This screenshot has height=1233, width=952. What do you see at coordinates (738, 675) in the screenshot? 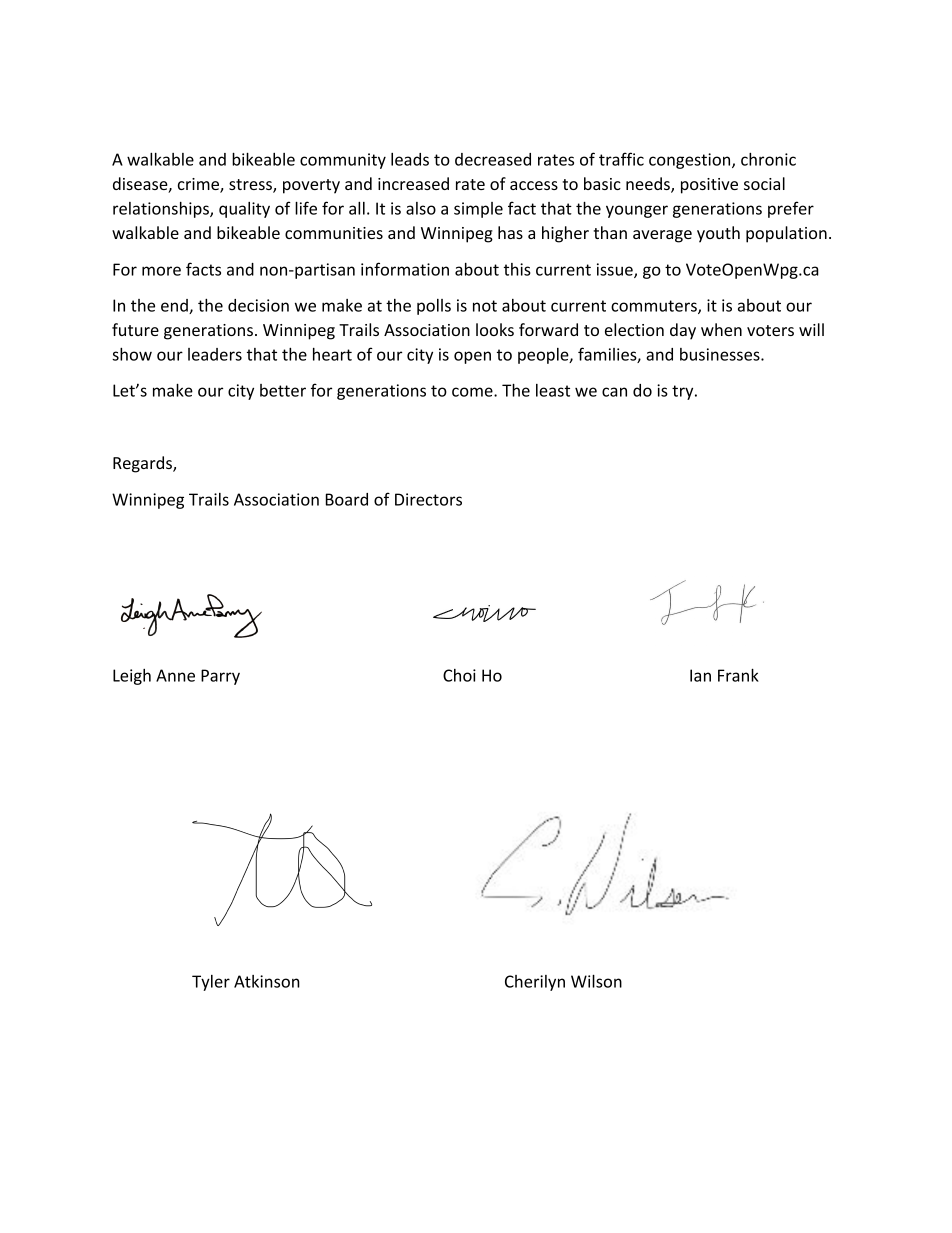
I see `Frank` at bounding box center [738, 675].
